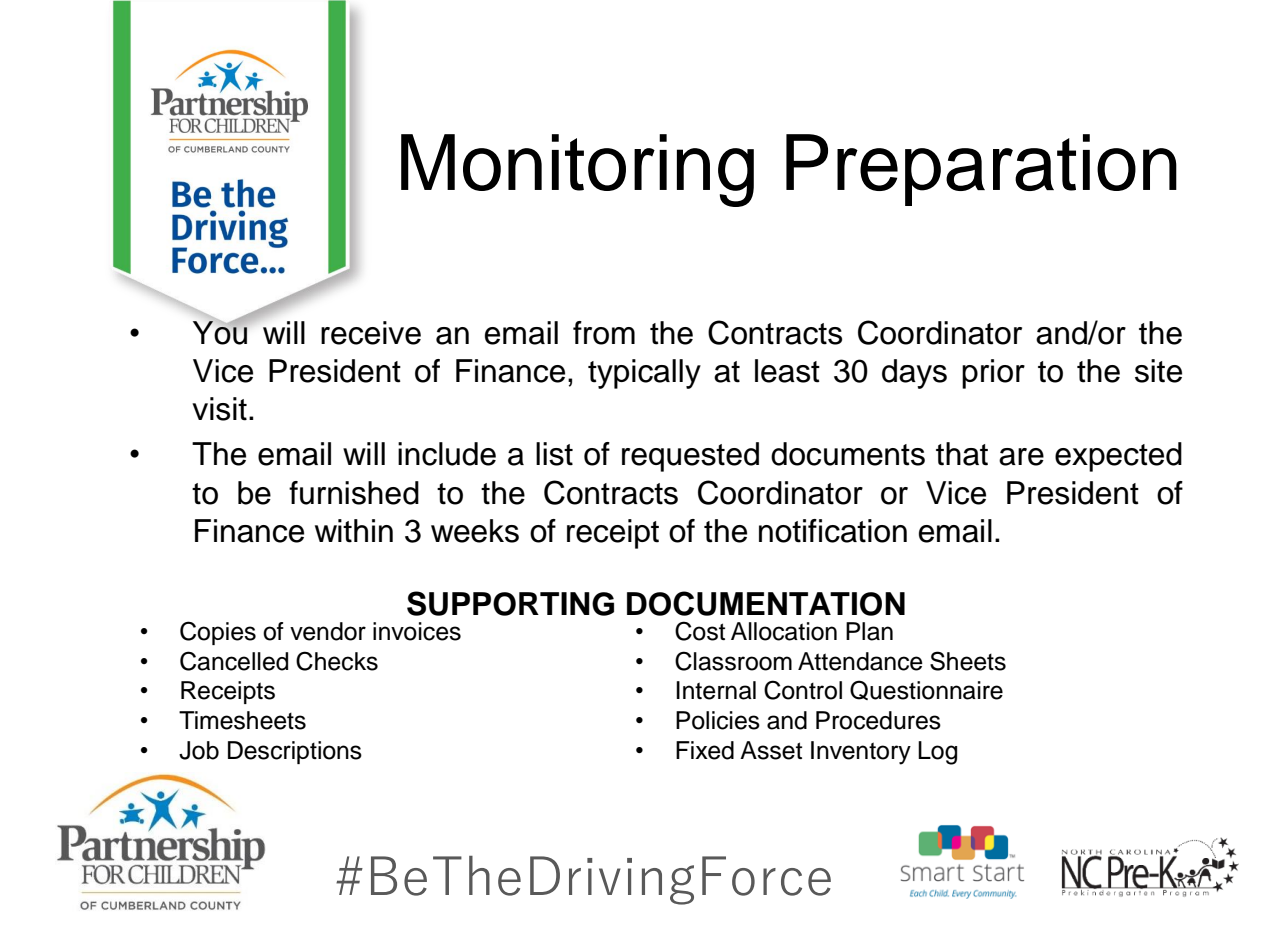  What do you see at coordinates (354, 493) in the page?
I see `furnished` at bounding box center [354, 493].
